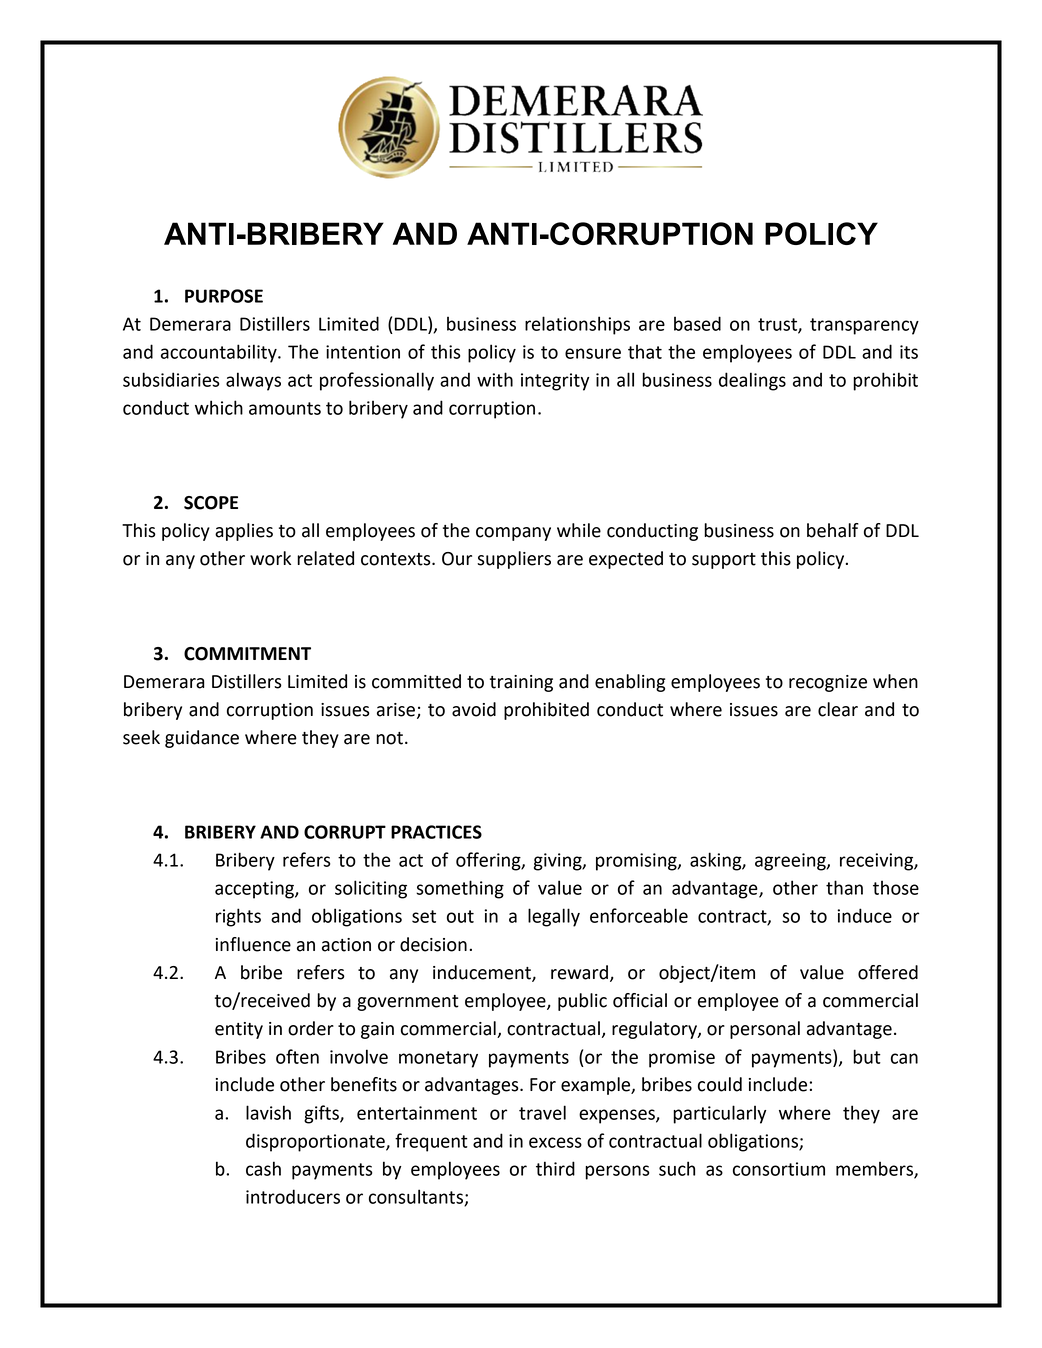  Describe the element at coordinates (577, 325) in the document. I see `relationships` at that location.
